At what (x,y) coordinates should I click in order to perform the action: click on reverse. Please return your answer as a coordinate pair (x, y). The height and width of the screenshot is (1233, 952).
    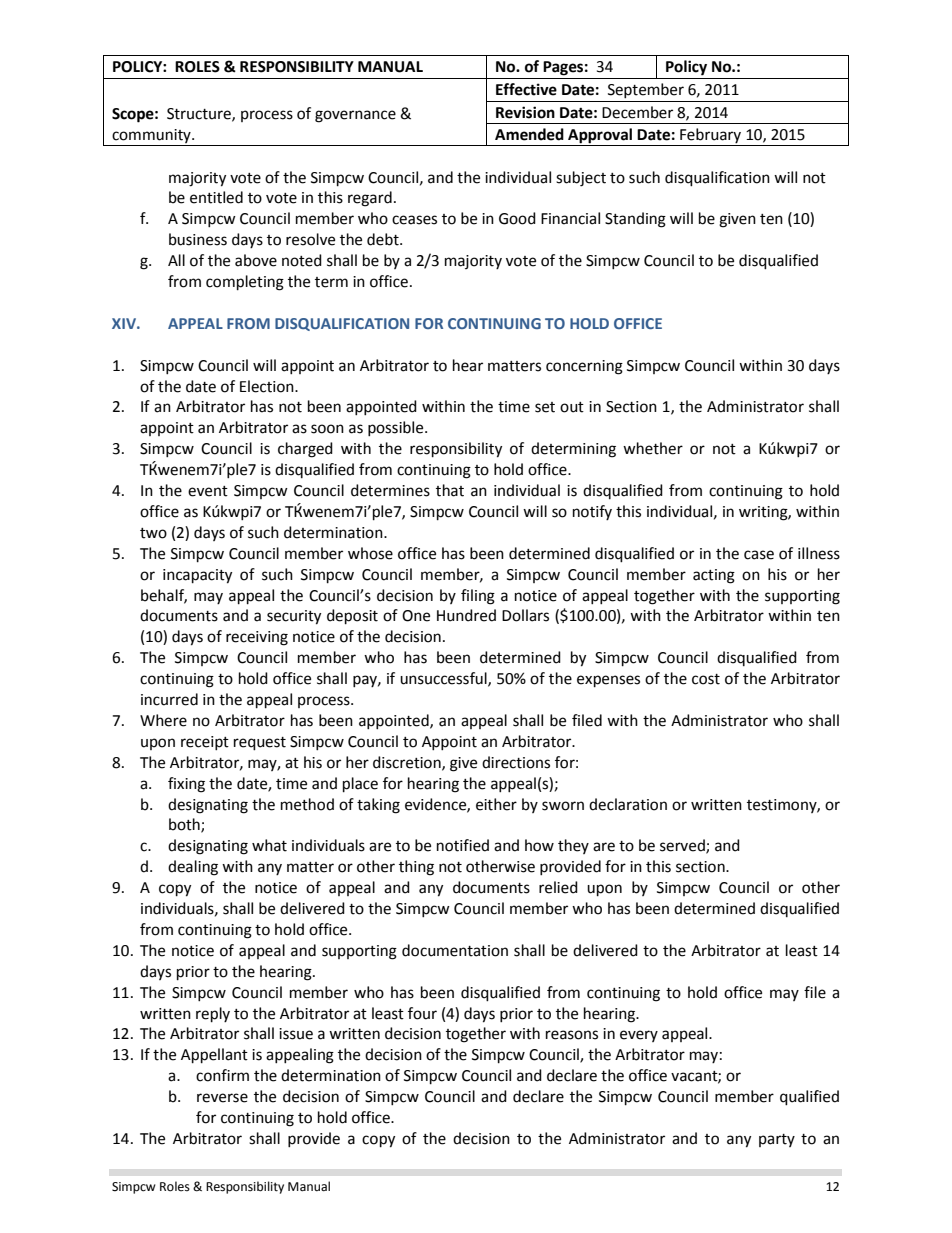
    Looking at the image, I should click on (222, 1098).
